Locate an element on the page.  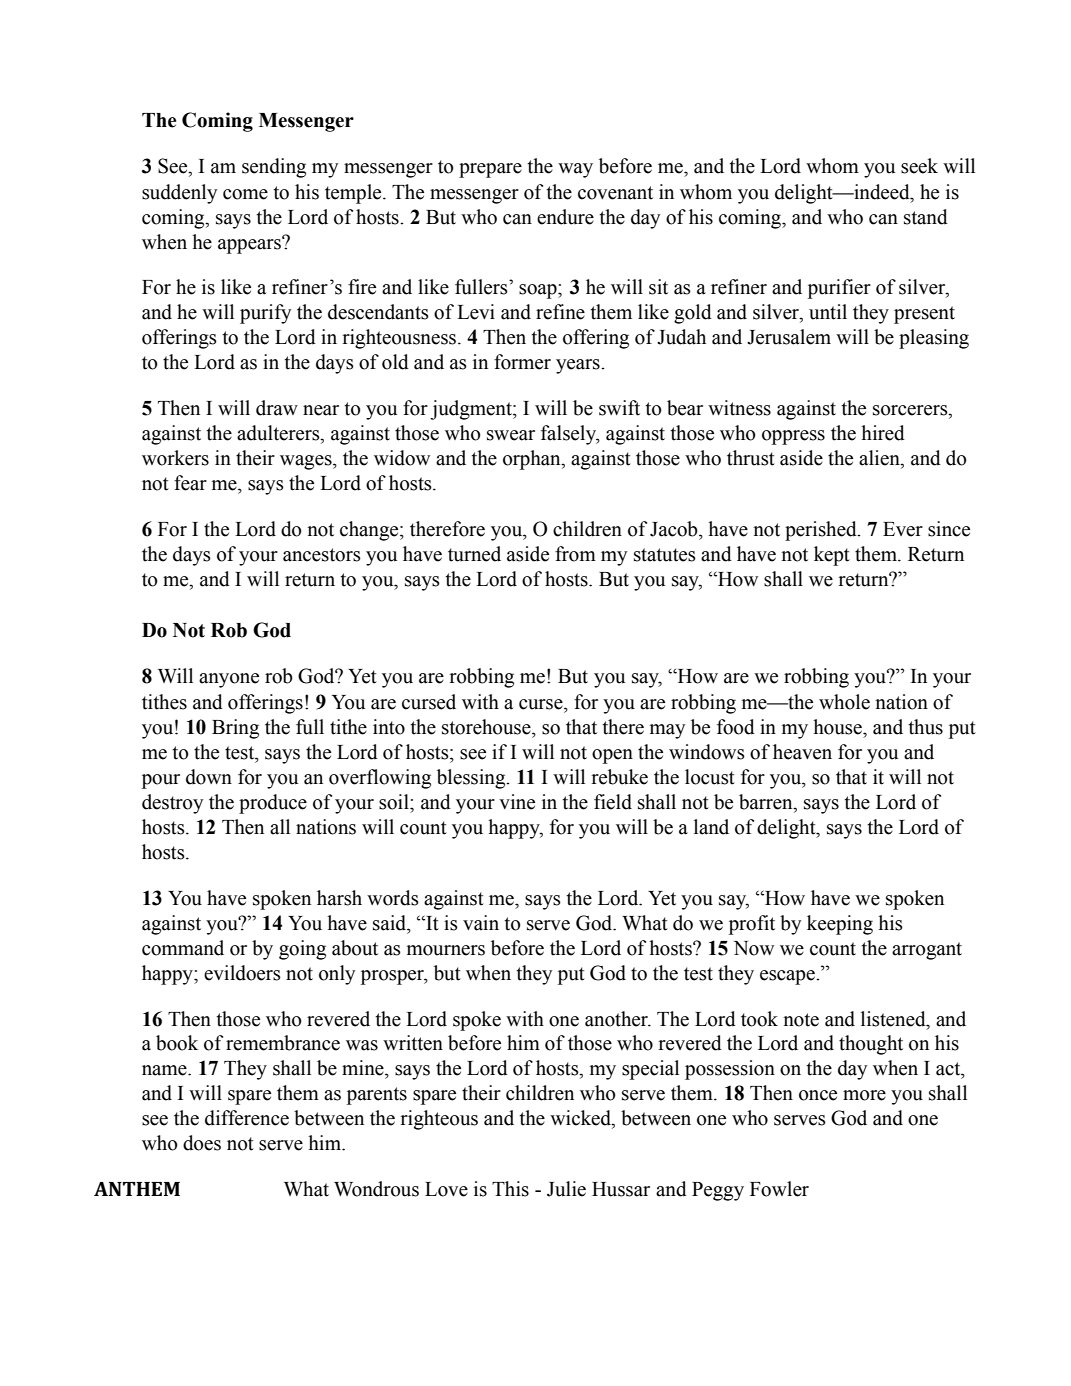
does is located at coordinates (202, 1143).
